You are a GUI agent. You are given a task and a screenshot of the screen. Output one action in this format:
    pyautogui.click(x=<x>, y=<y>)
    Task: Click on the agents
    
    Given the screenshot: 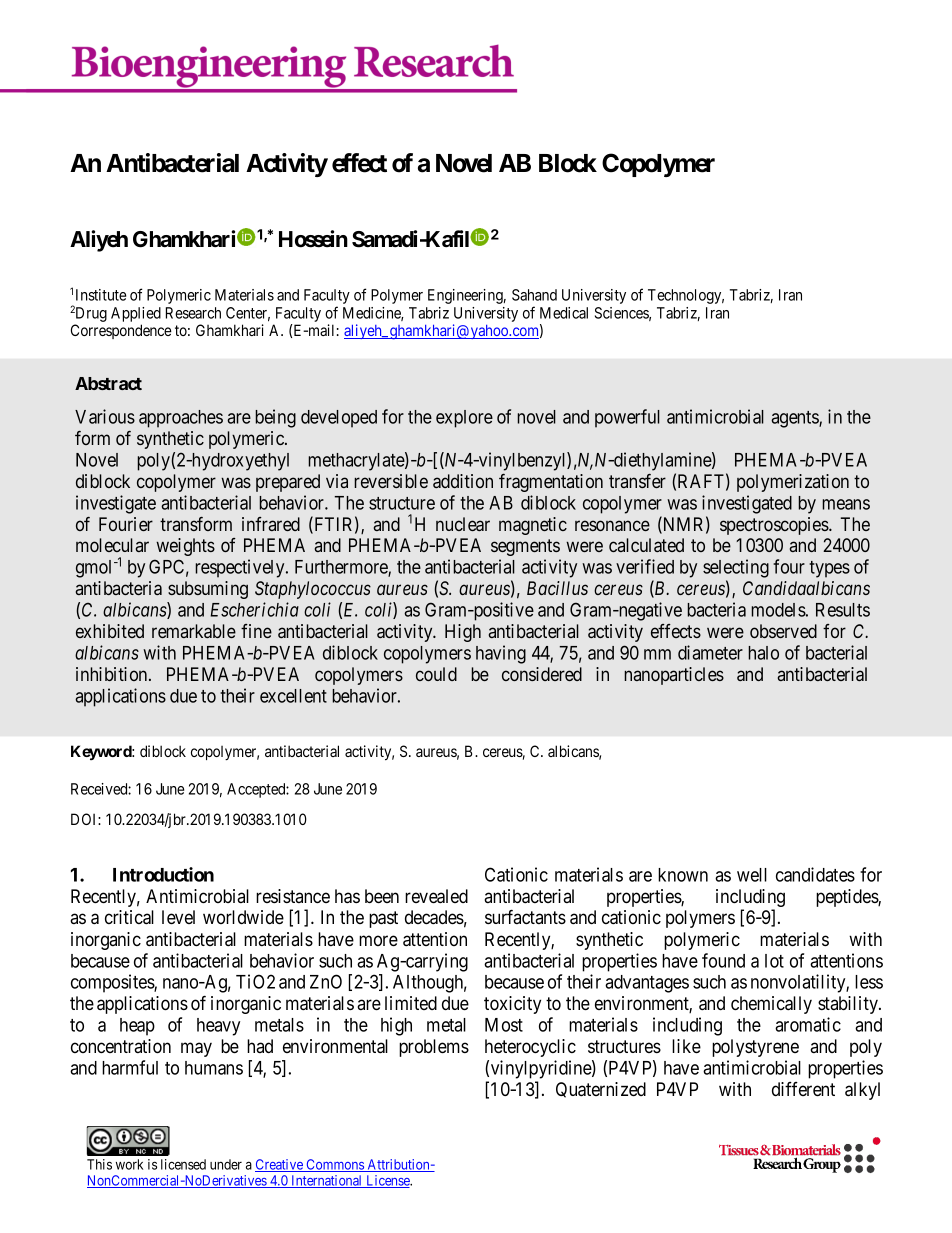 What is the action you would take?
    pyautogui.click(x=795, y=419)
